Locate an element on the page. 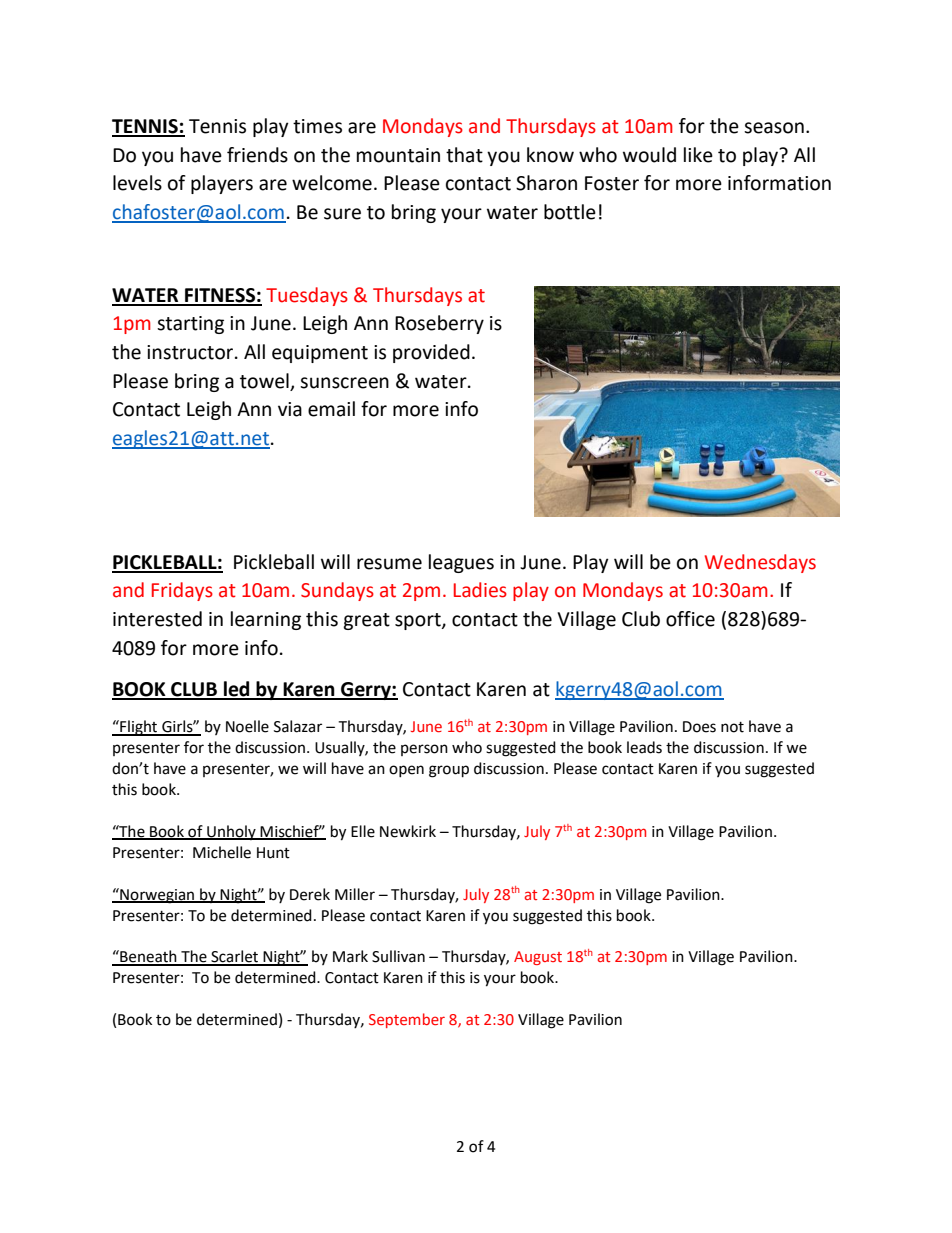 The width and height of the image is (952, 1233). Fridays is located at coordinates (182, 591).
